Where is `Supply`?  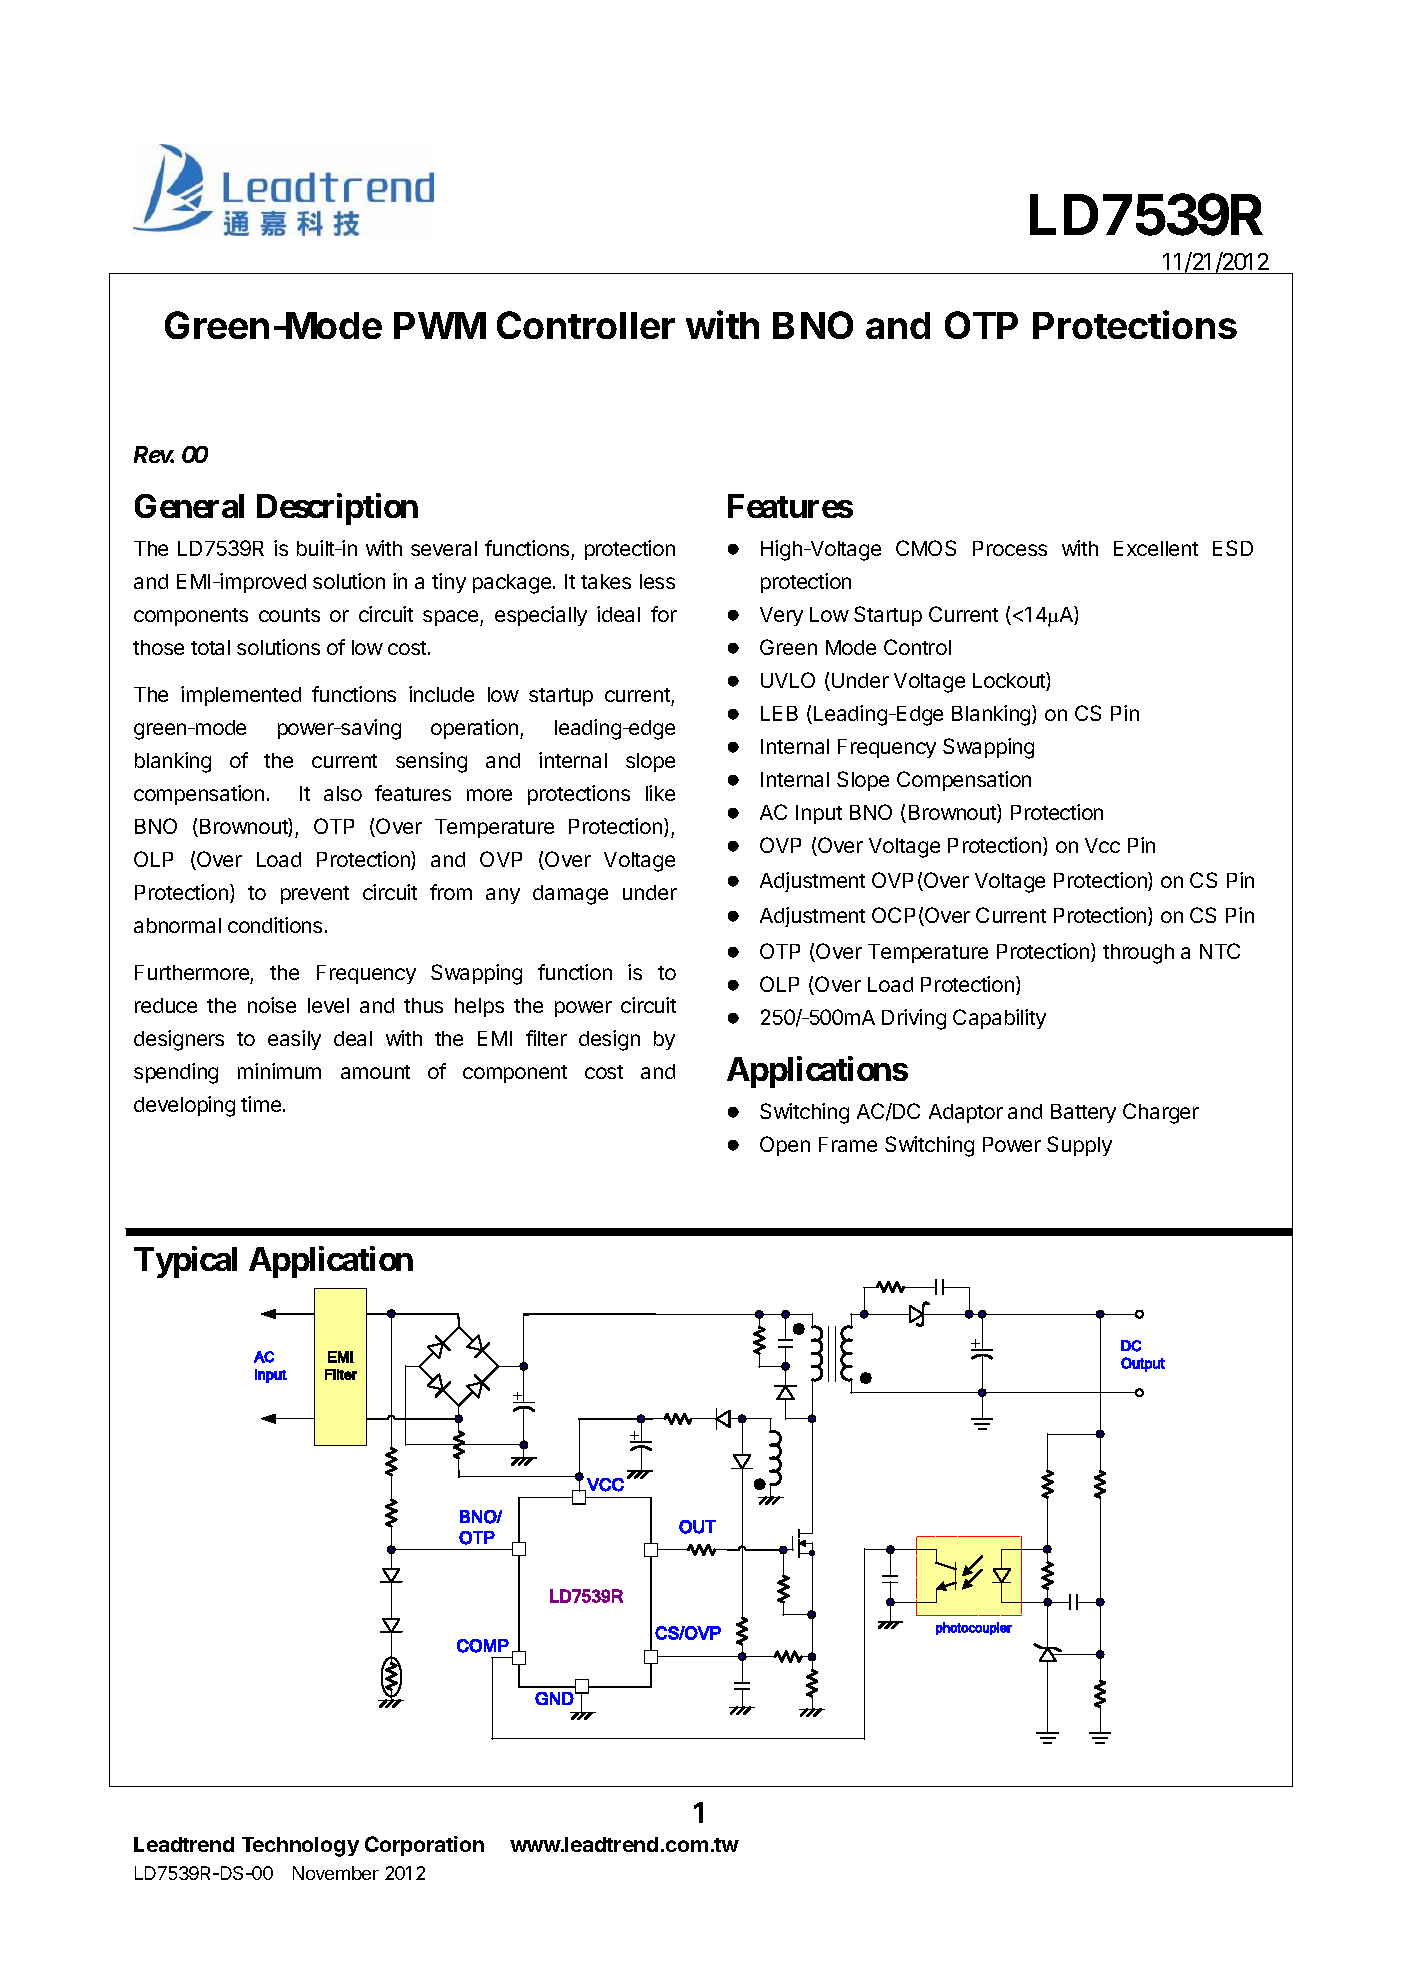 Supply is located at coordinates (1079, 1146).
